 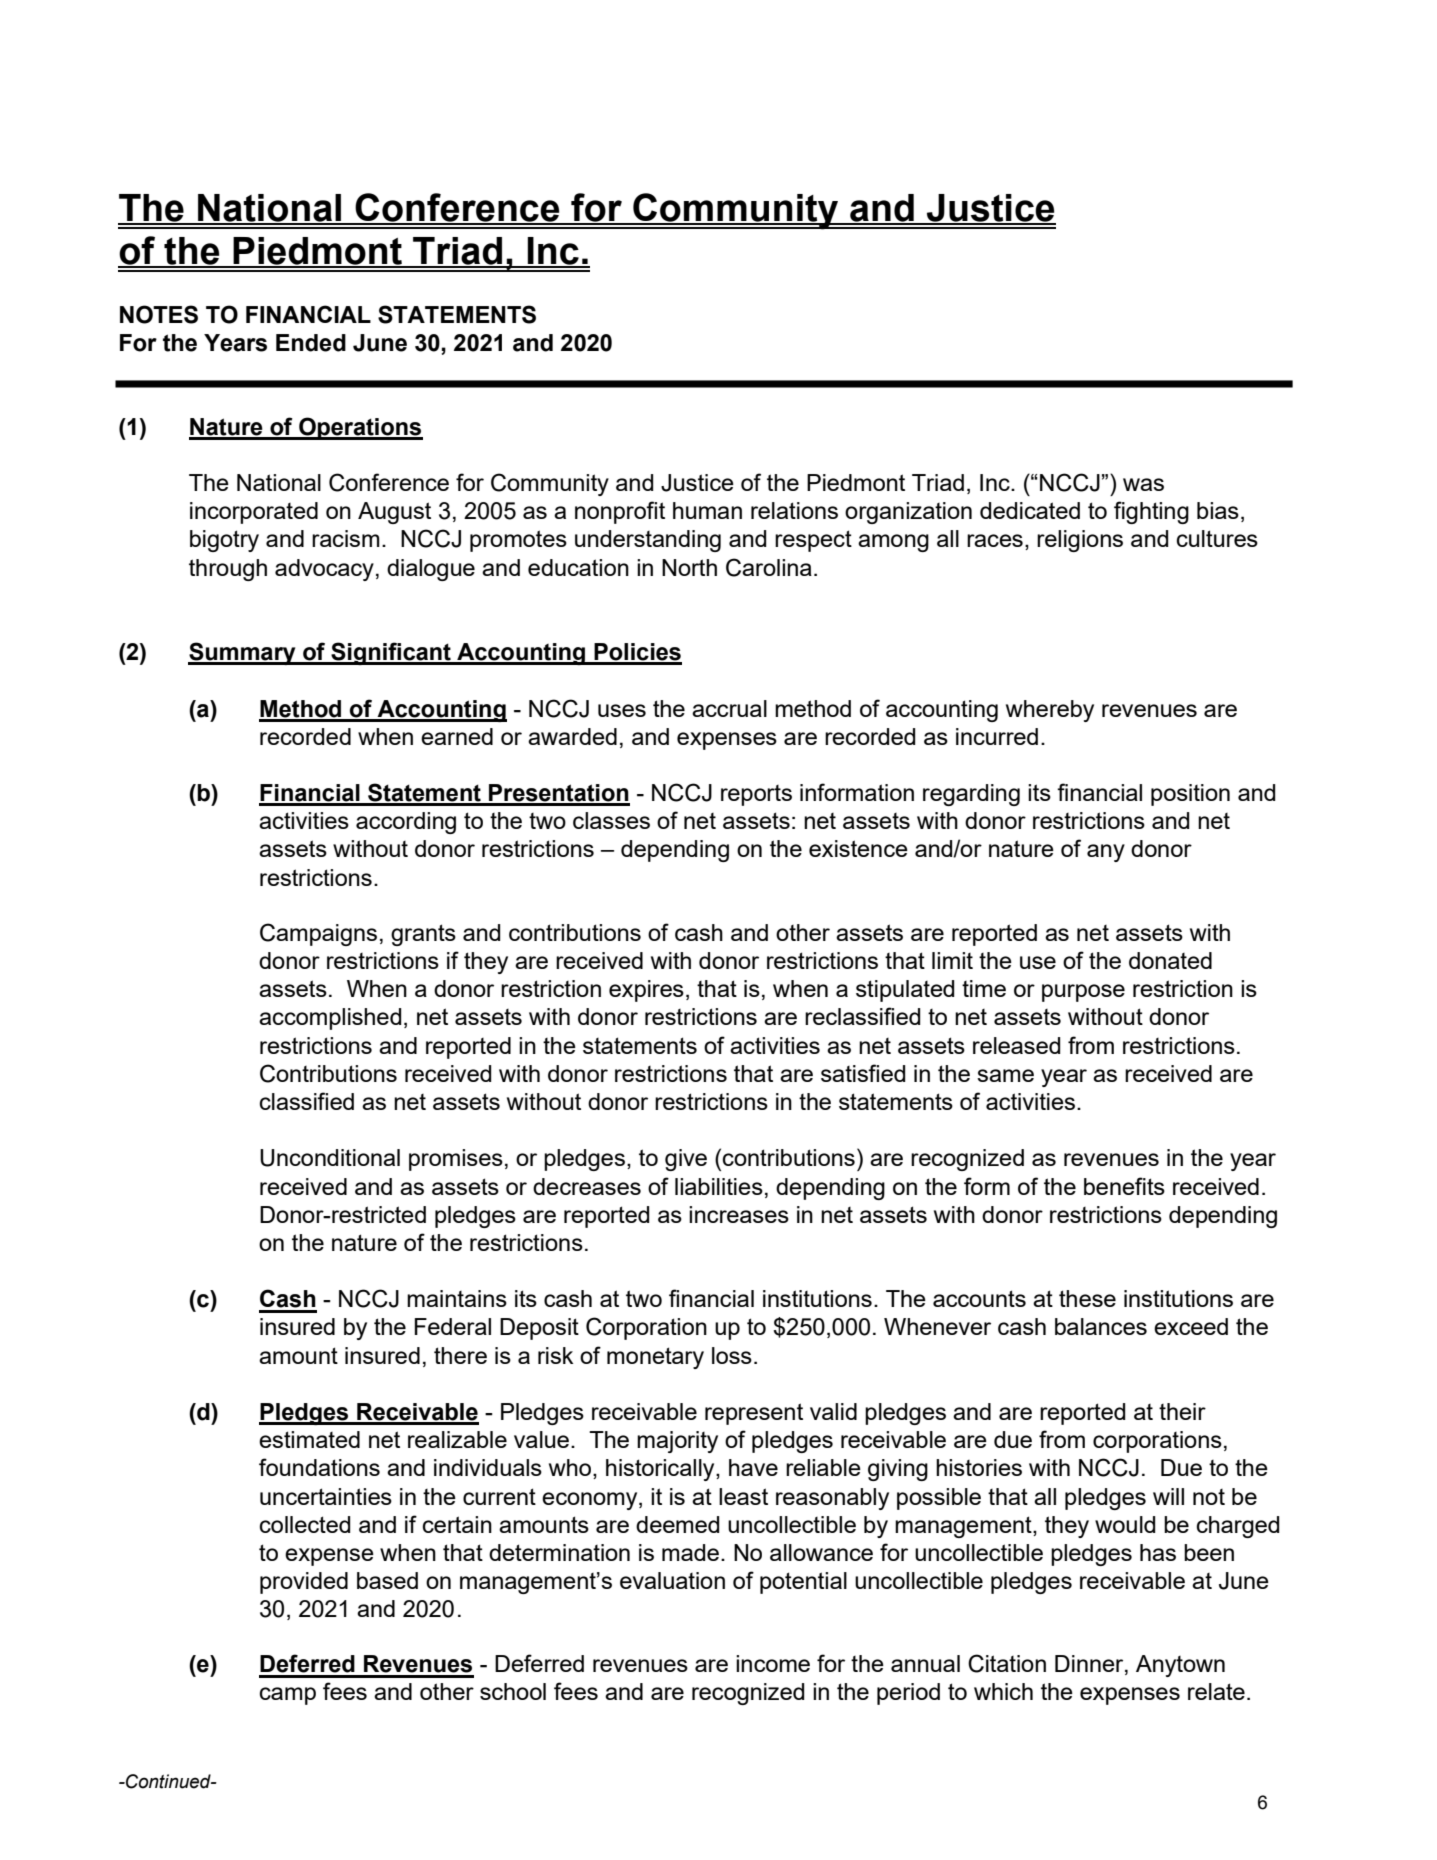 What do you see at coordinates (304, 1583) in the screenshot?
I see `provided` at bounding box center [304, 1583].
